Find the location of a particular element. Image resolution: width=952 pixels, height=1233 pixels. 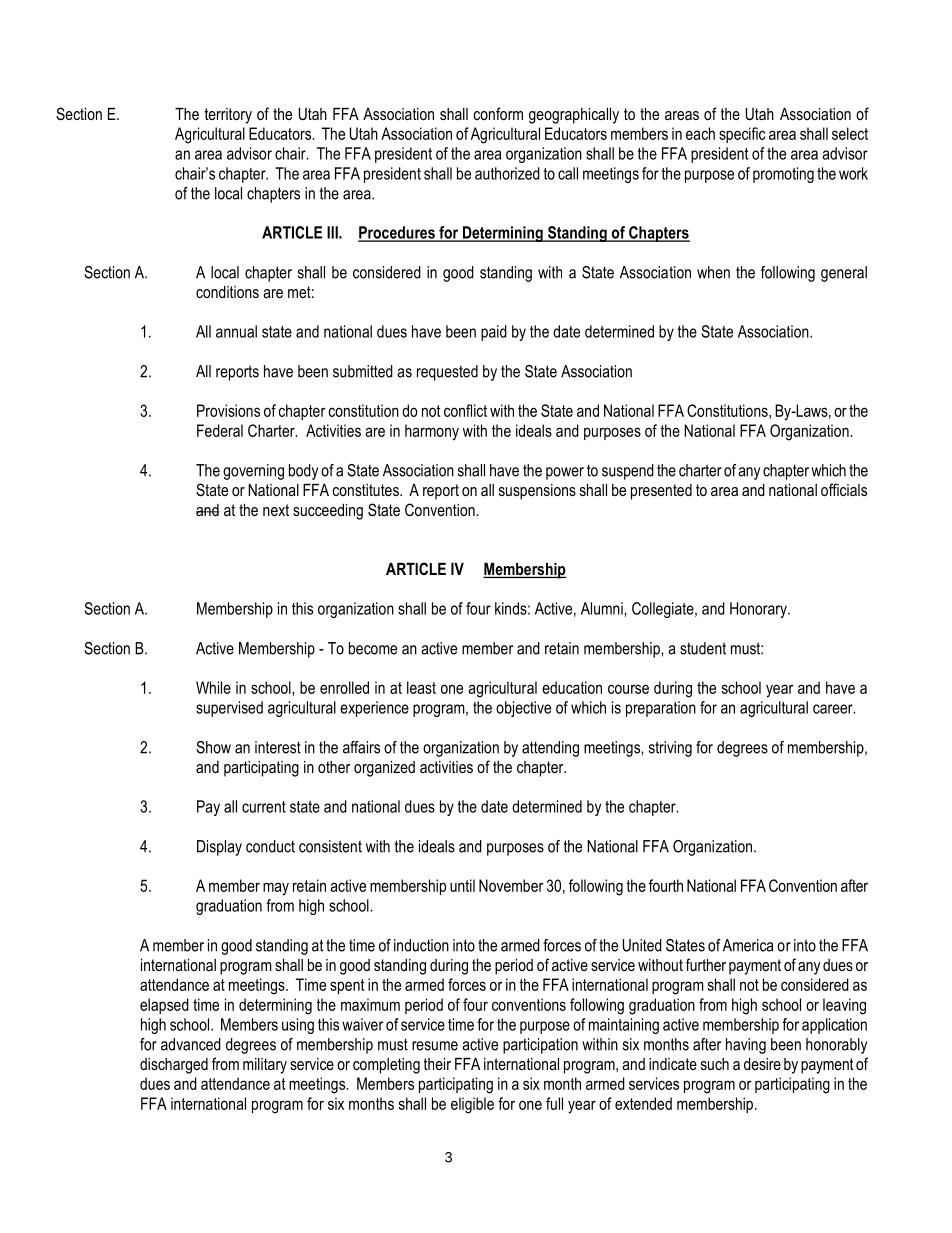

military is located at coordinates (265, 1066).
